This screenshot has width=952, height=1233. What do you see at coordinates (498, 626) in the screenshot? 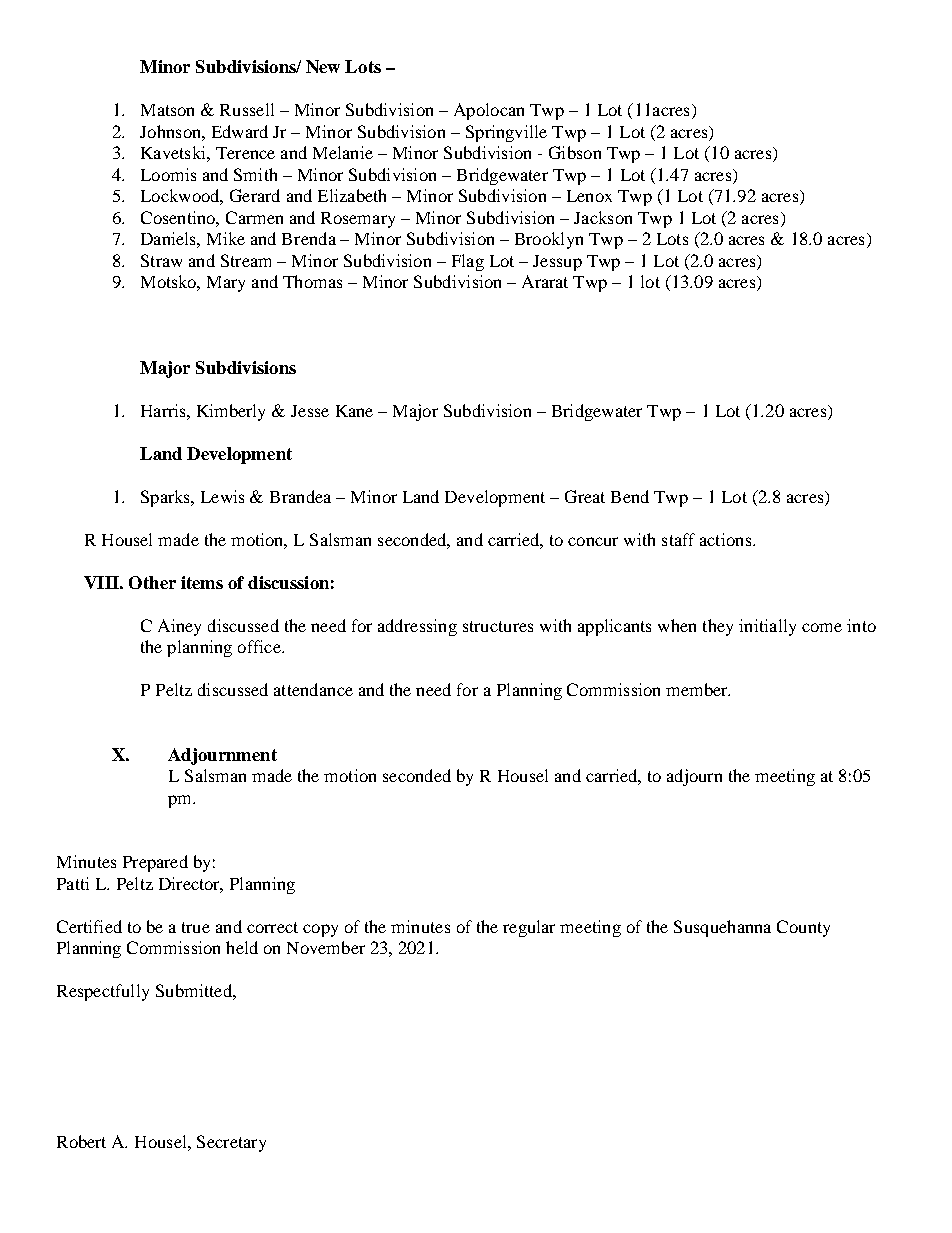
I see `structures` at bounding box center [498, 626].
